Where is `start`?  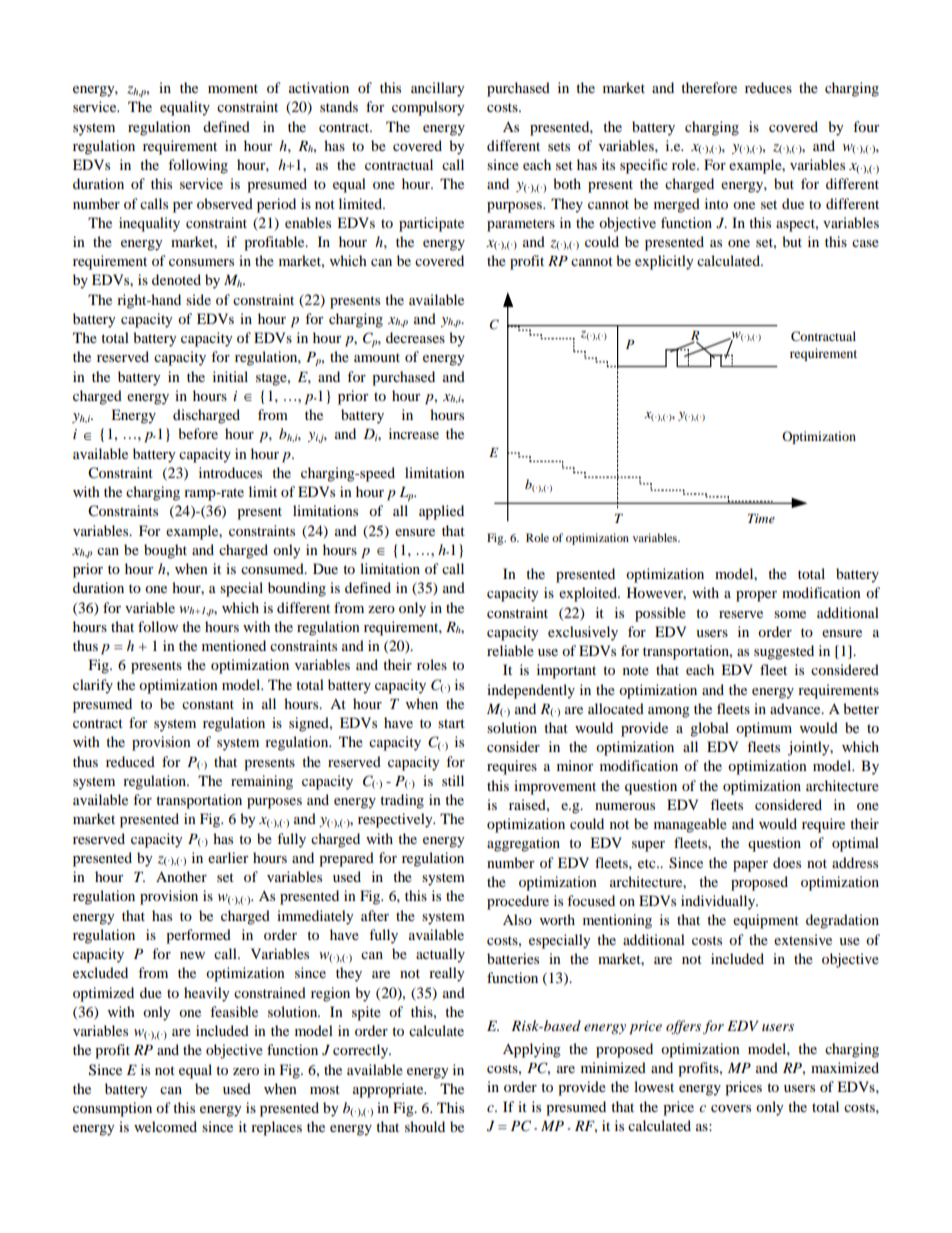 start is located at coordinates (451, 723).
